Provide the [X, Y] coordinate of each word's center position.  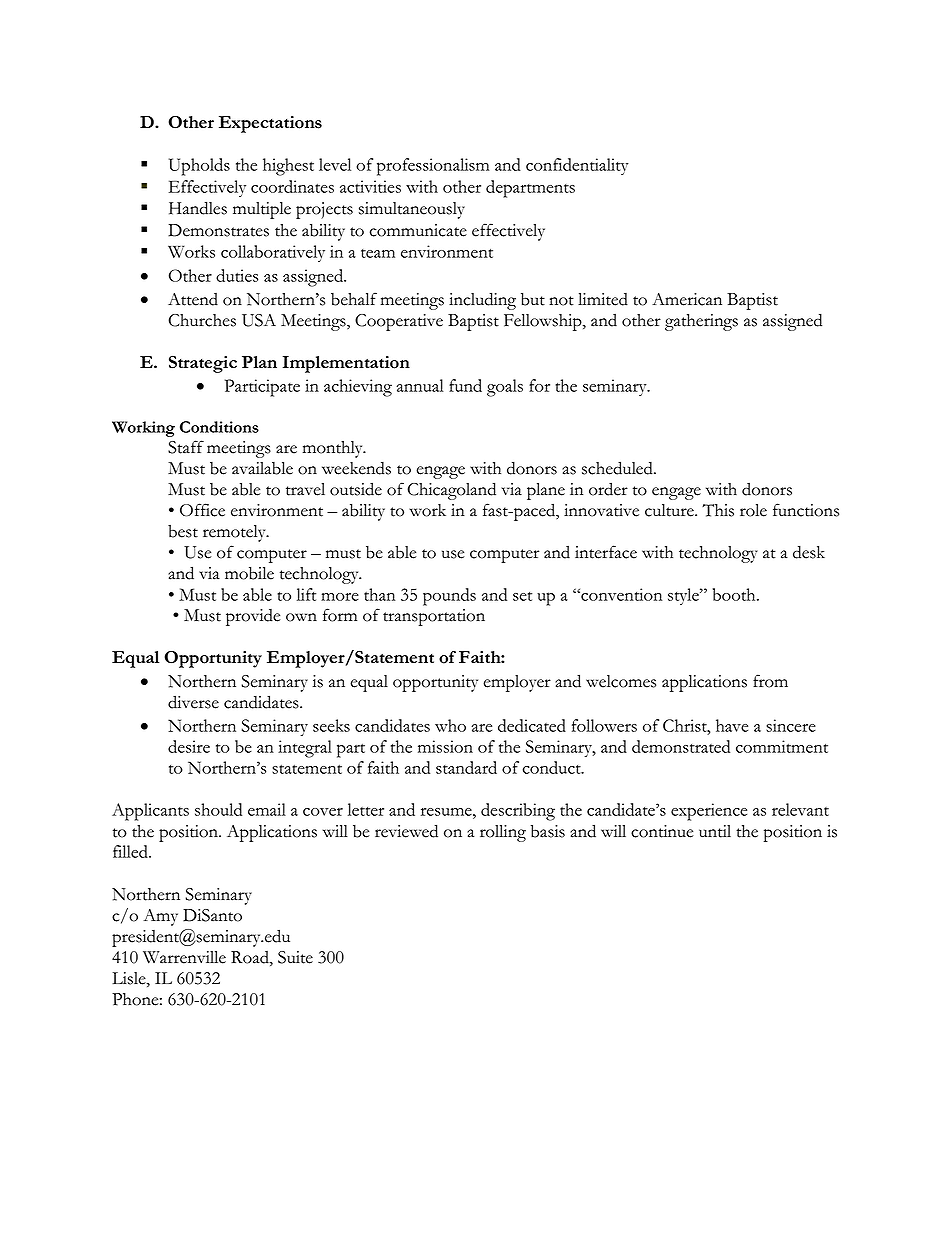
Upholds [199, 167]
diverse [193, 702]
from [770, 681]
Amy [160, 917]
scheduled [618, 468]
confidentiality [577, 166]
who [450, 725]
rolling [503, 833]
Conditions [219, 427]
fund [465, 385]
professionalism [433, 167]
